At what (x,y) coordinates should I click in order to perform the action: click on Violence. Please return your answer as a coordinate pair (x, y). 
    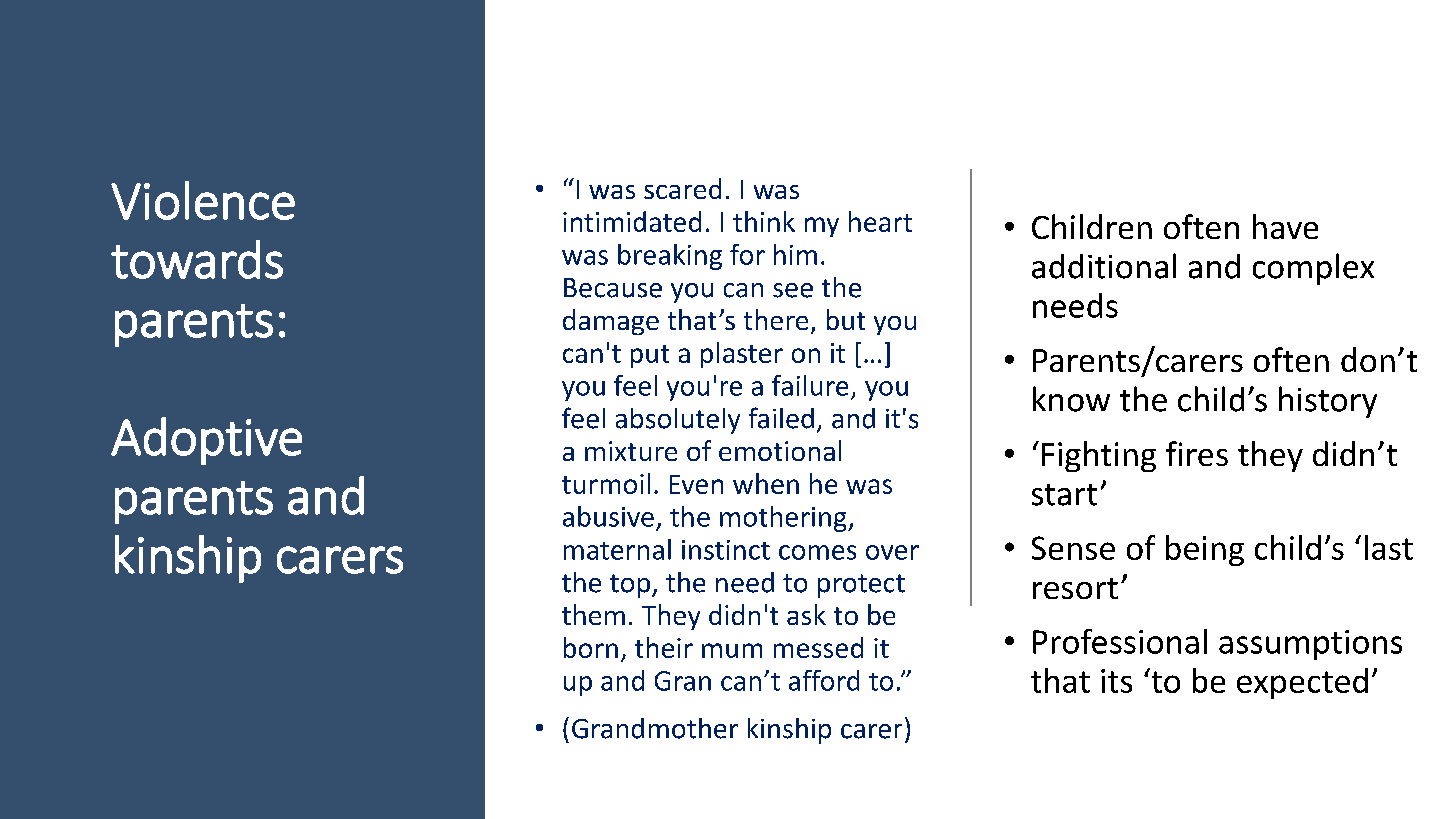
    Looking at the image, I should click on (203, 200).
